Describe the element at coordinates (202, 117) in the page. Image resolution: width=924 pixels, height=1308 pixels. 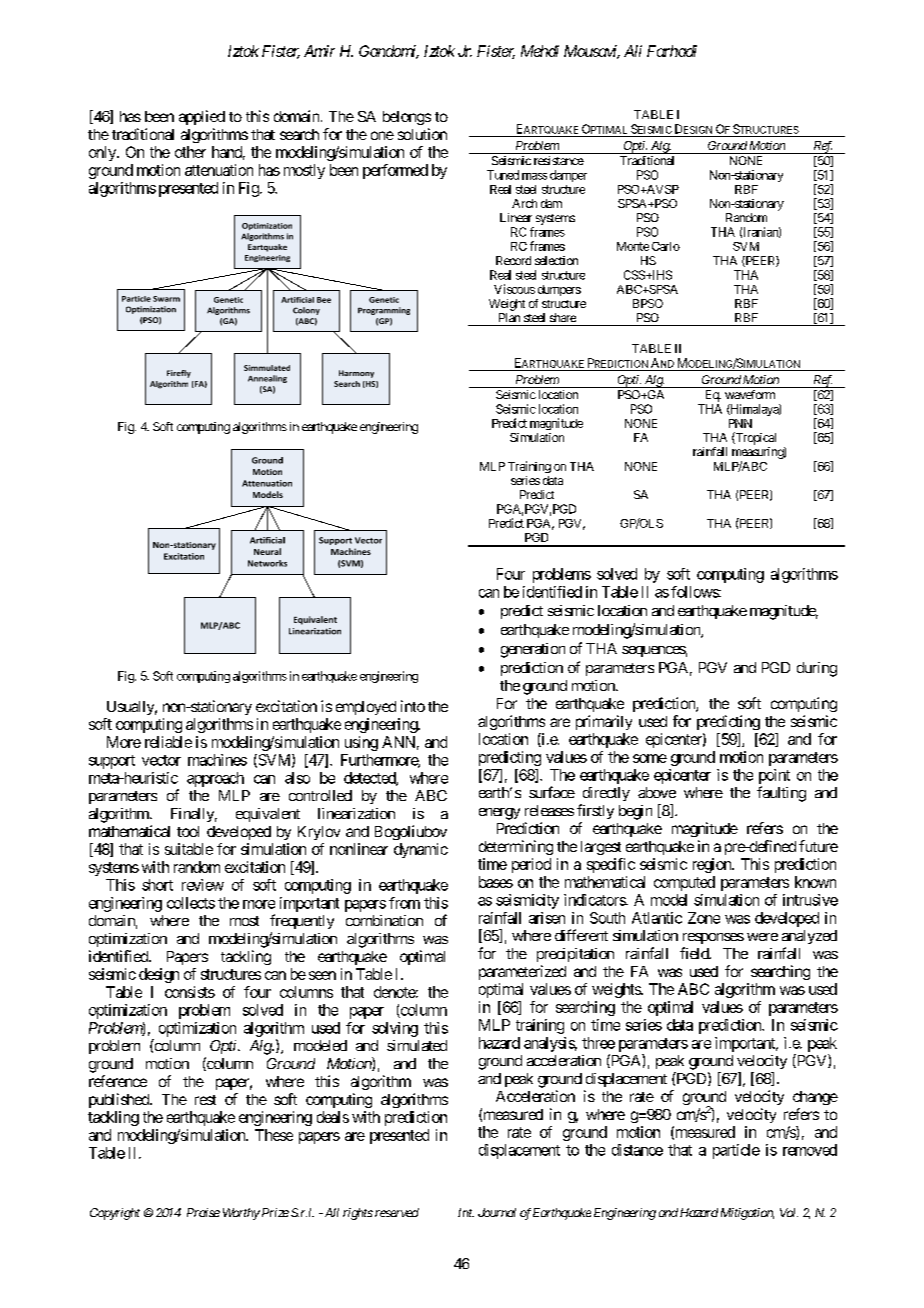
I see `applied` at that location.
